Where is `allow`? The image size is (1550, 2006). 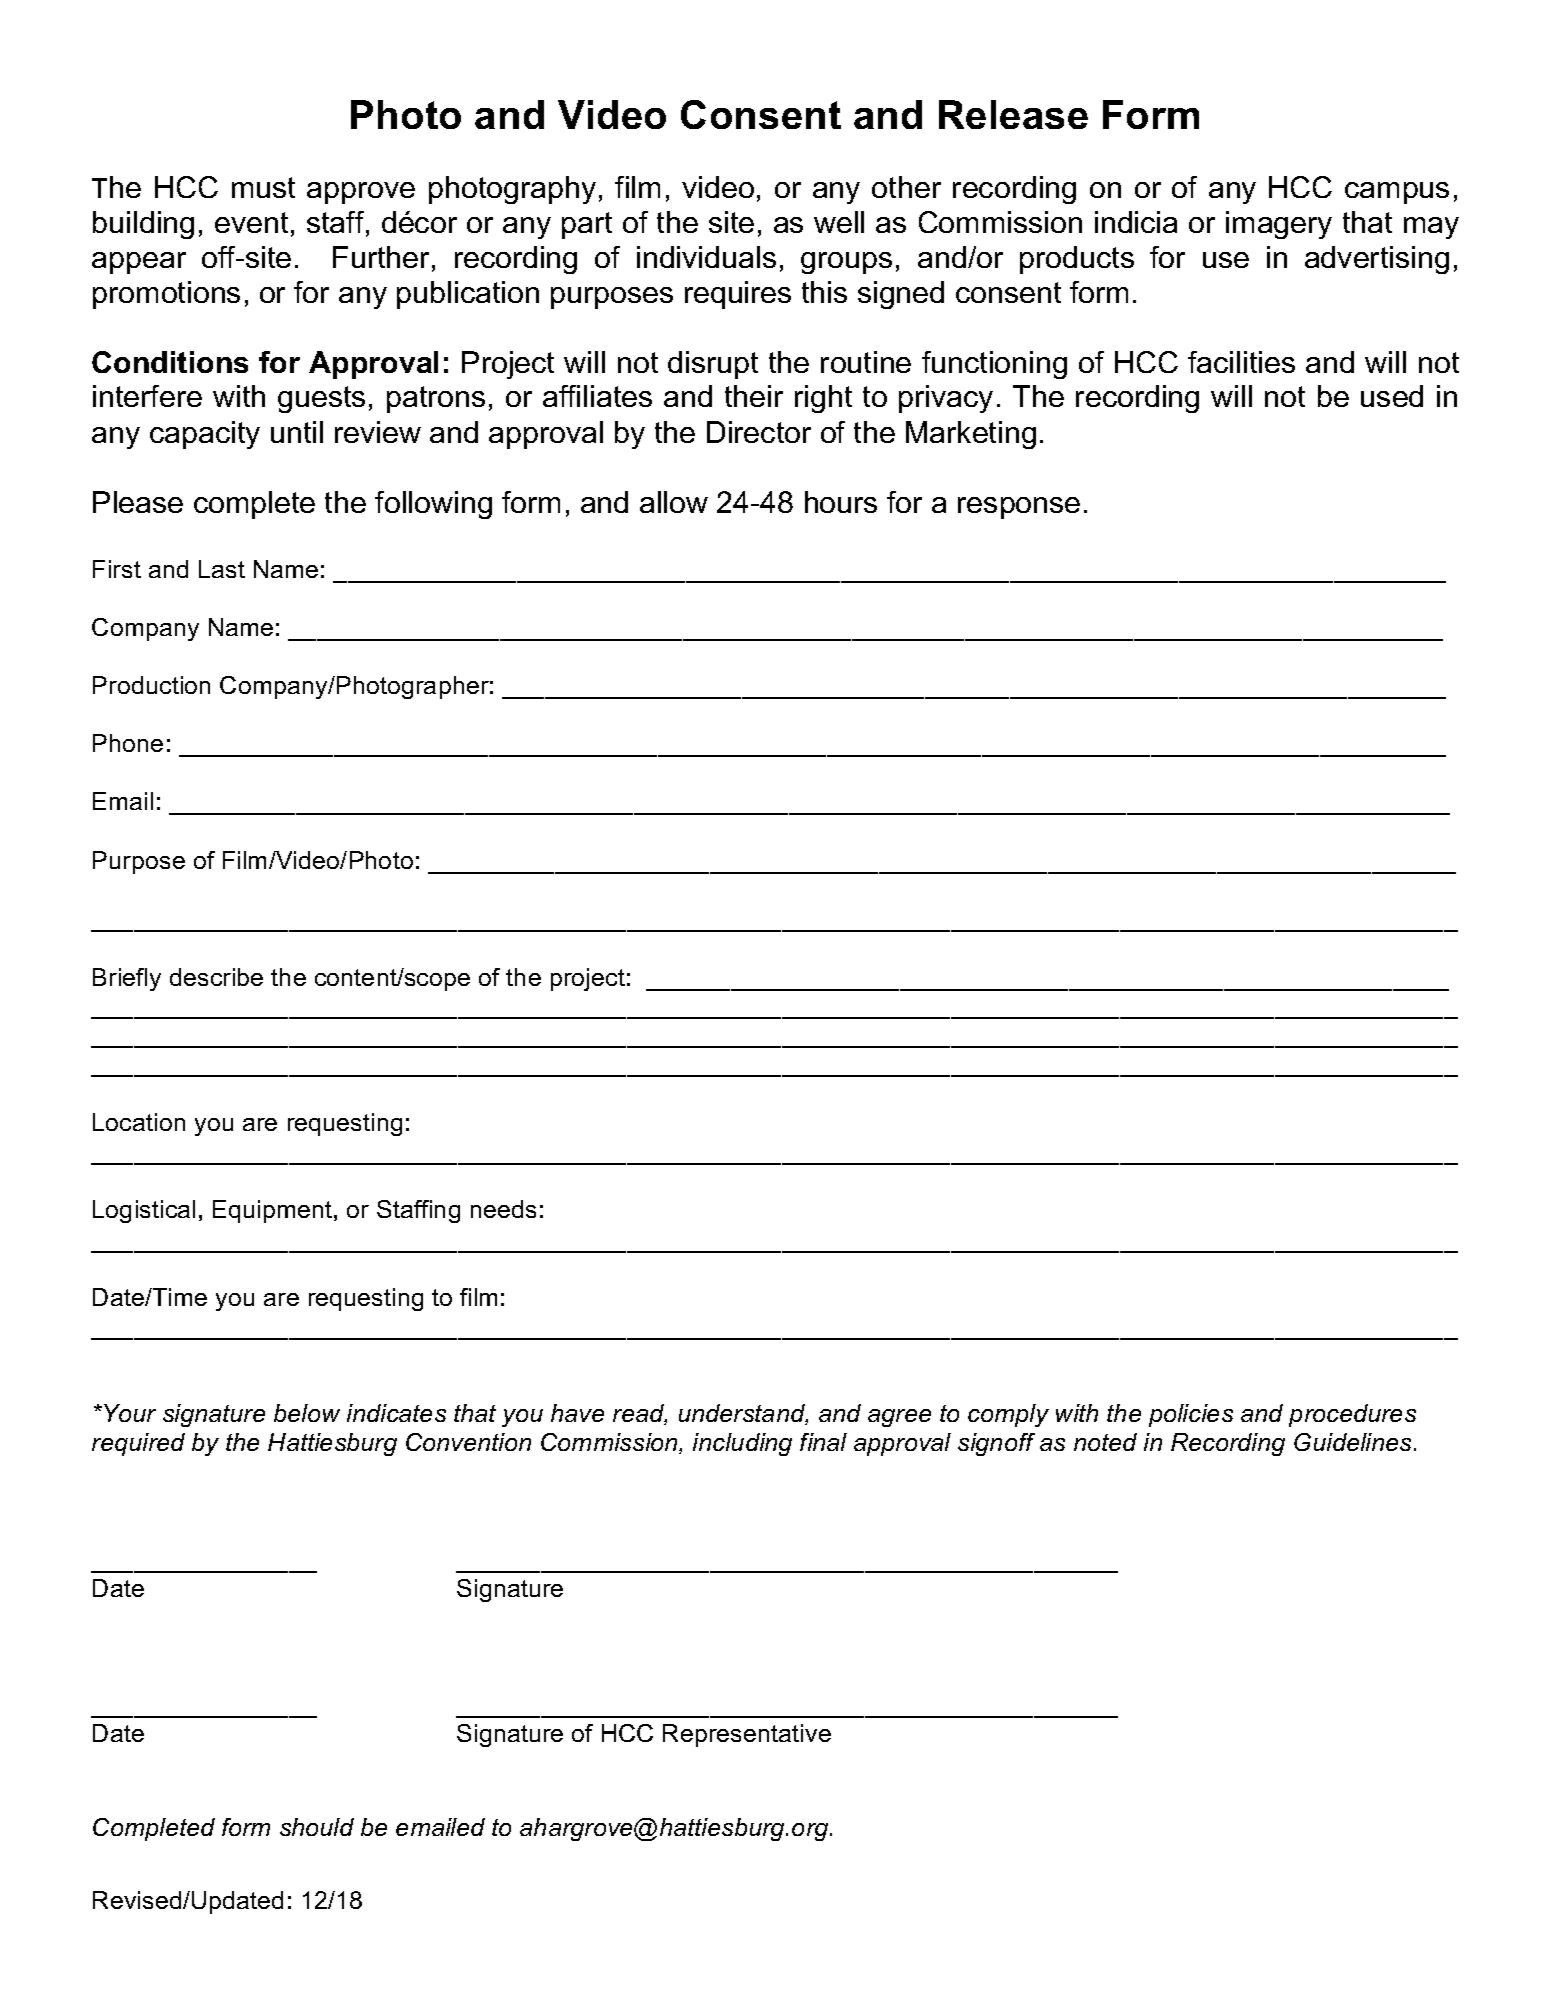 allow is located at coordinates (674, 502).
